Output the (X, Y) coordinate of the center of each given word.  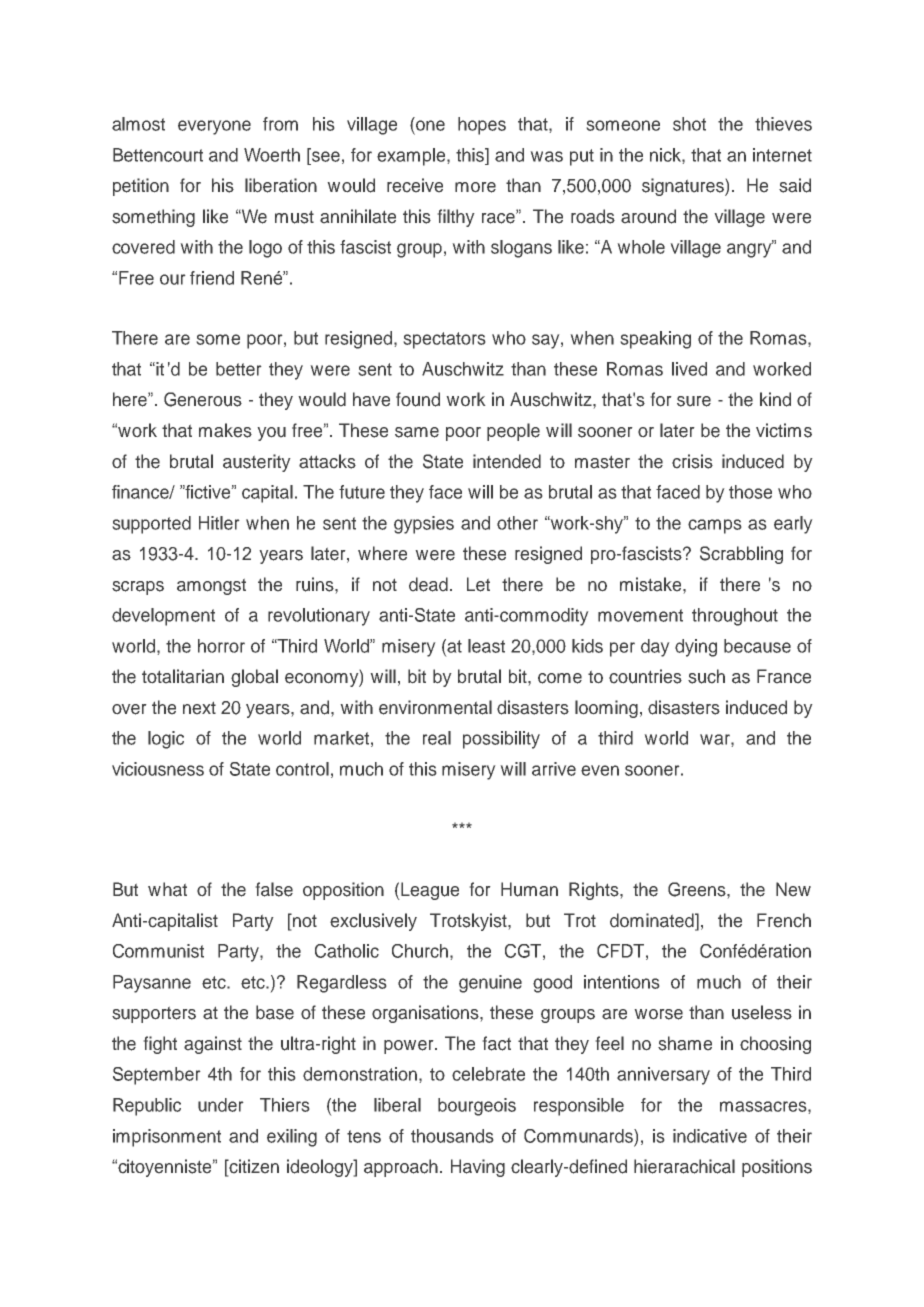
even (600, 770)
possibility (501, 740)
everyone (214, 127)
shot (689, 124)
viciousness (158, 769)
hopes (482, 126)
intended (507, 461)
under (221, 1105)
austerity (257, 463)
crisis (692, 461)
